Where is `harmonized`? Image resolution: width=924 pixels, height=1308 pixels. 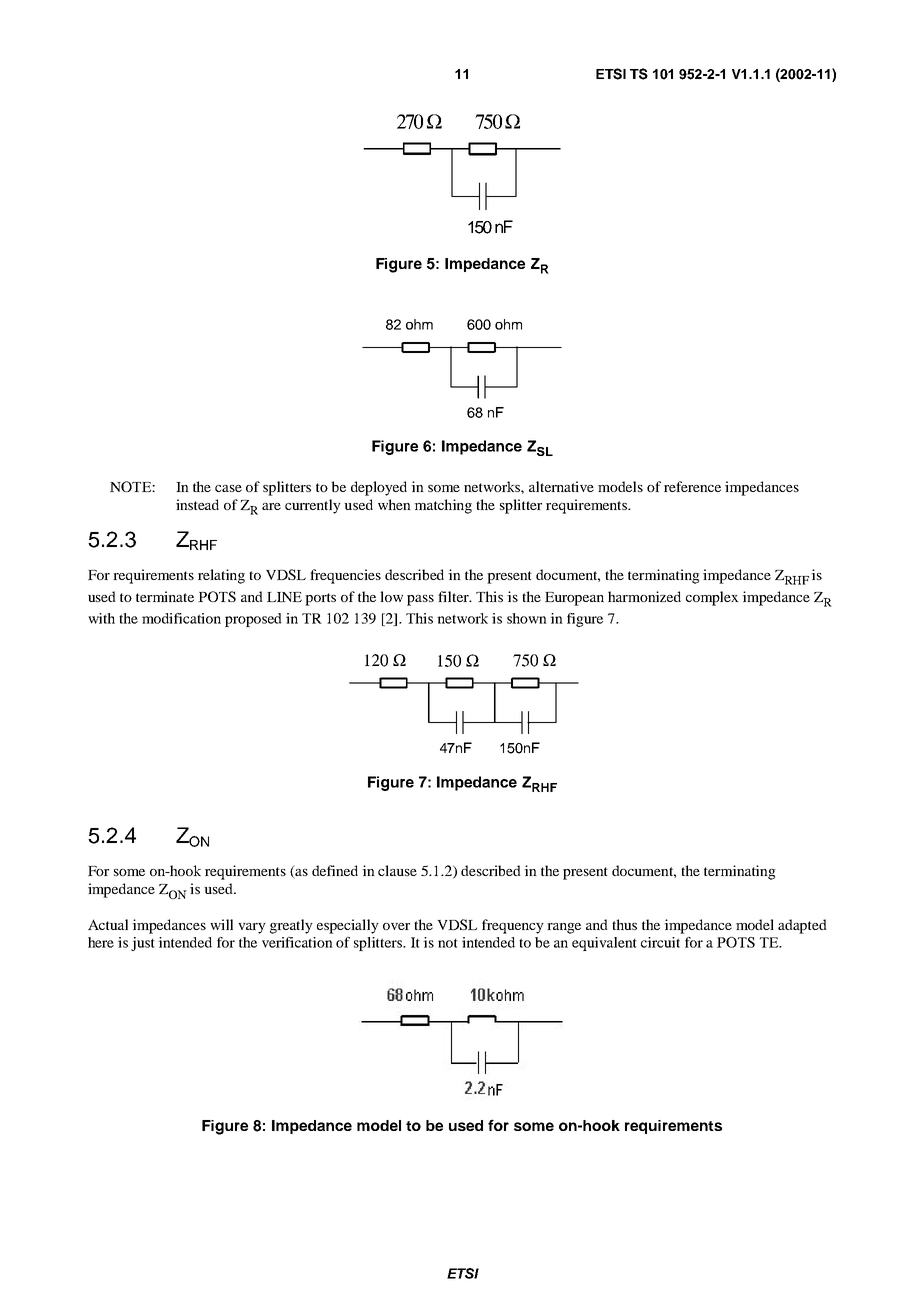 harmonized is located at coordinates (644, 596).
